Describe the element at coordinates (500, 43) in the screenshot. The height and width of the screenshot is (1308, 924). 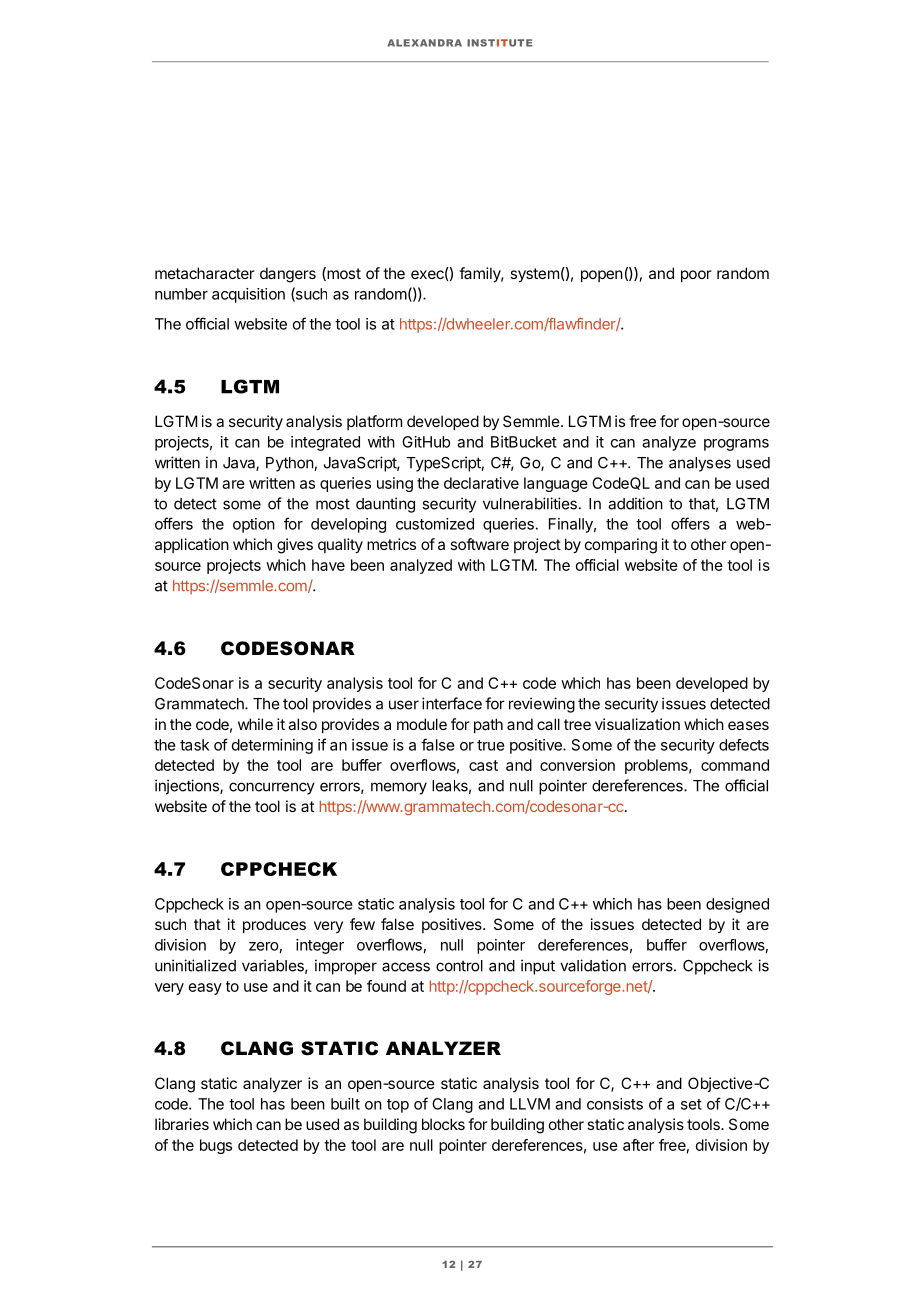
I see `INSTITUTE` at that location.
